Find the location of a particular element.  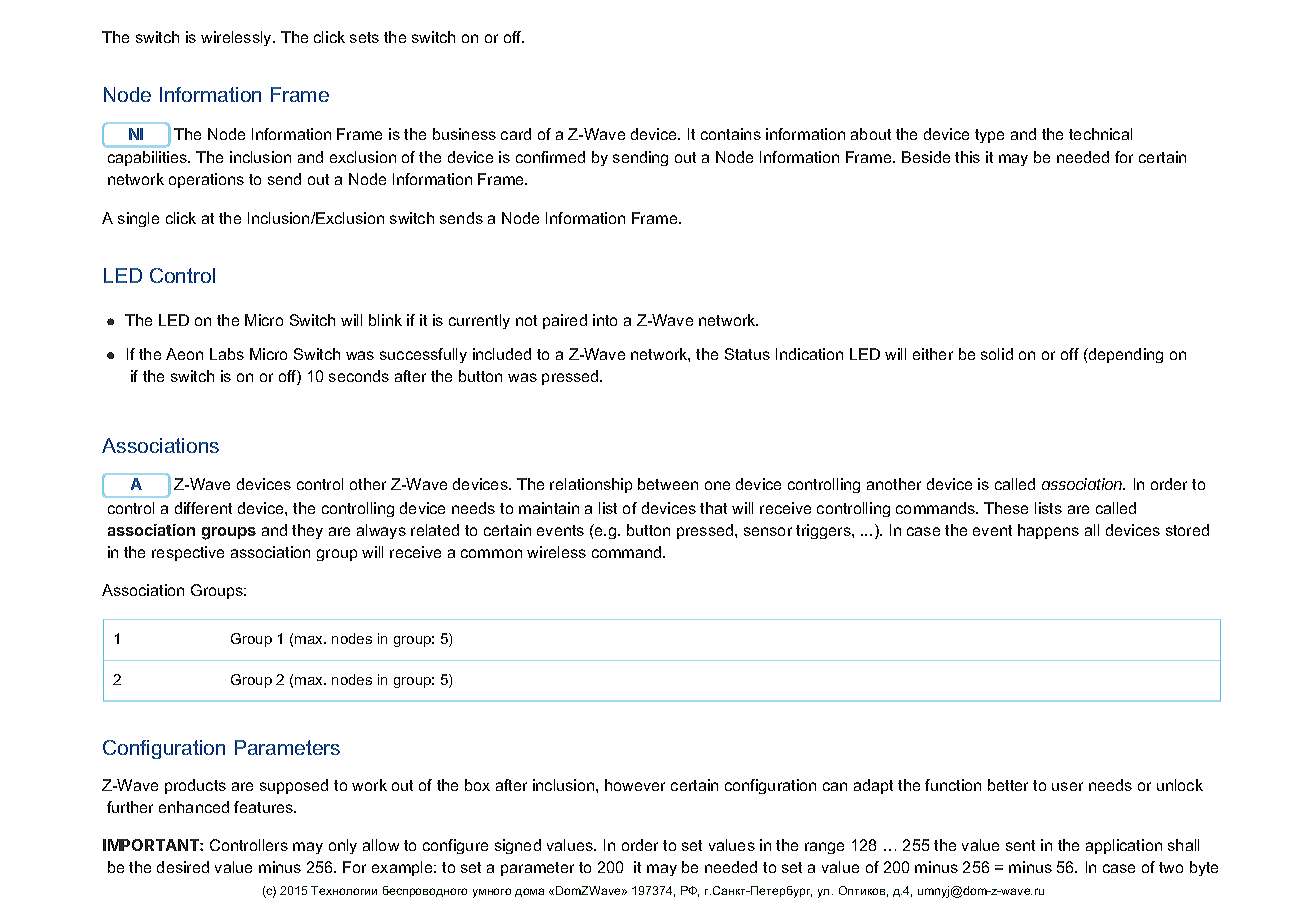

only is located at coordinates (343, 846).
